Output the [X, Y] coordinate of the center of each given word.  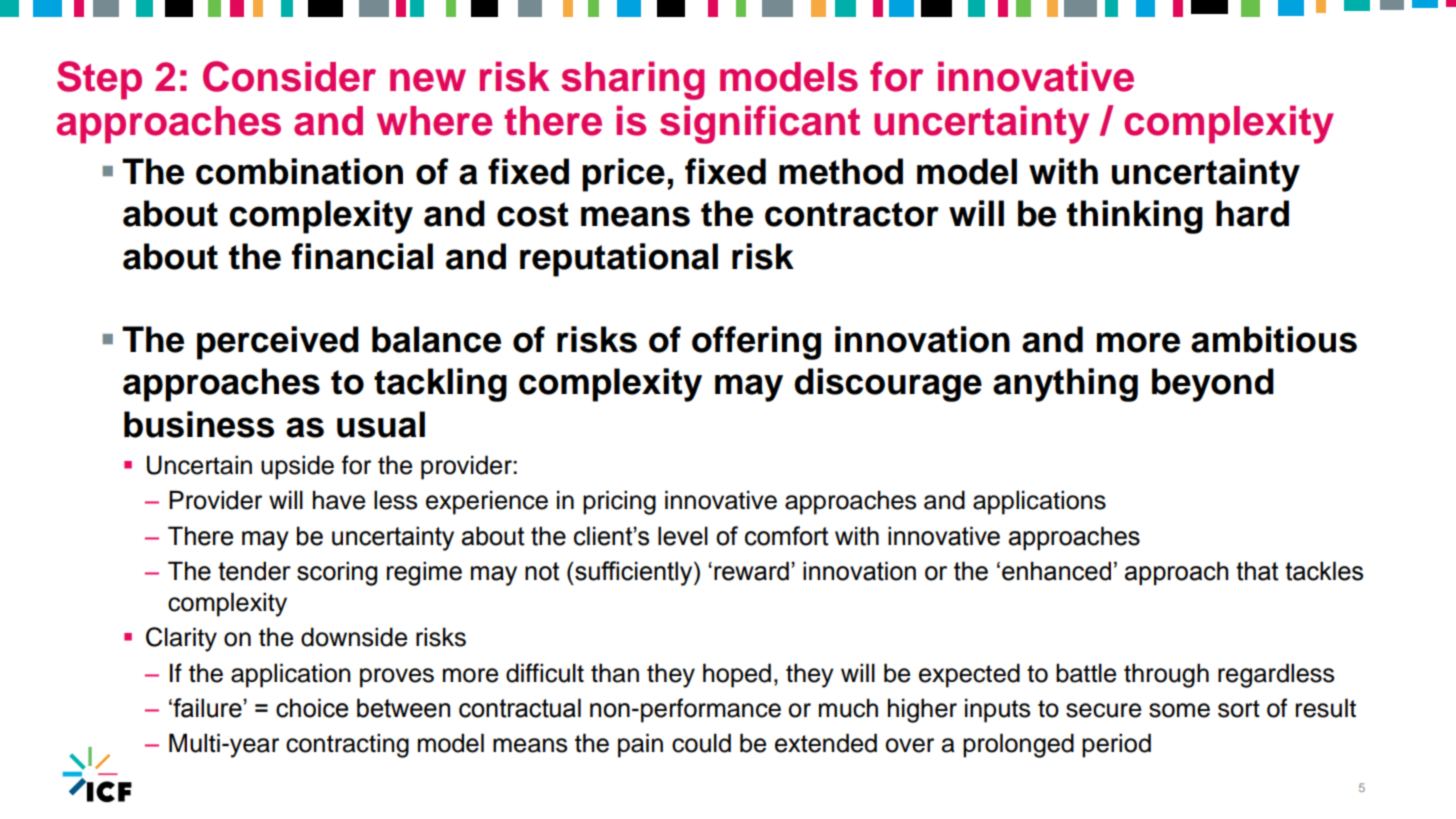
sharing [633, 80]
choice [312, 708]
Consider [289, 76]
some [1179, 710]
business [199, 424]
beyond [1213, 385]
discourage [888, 385]
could [701, 743]
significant [760, 124]
